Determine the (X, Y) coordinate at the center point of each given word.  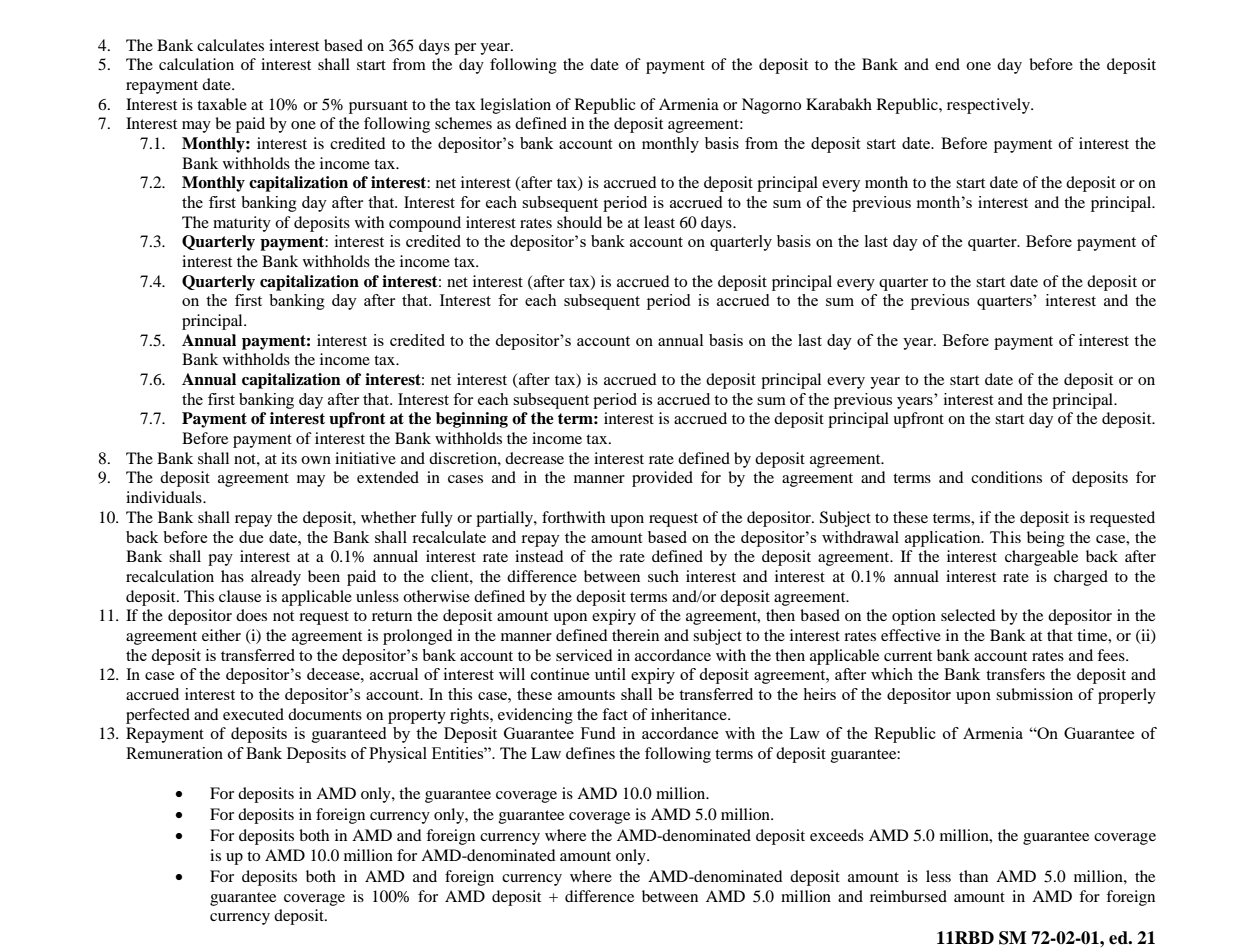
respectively (989, 106)
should (579, 222)
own (316, 460)
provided (662, 479)
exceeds (837, 835)
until (610, 674)
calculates (230, 45)
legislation (515, 106)
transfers (1015, 674)
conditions (1006, 477)
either (221, 635)
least (659, 222)
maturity (242, 224)
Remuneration (174, 753)
